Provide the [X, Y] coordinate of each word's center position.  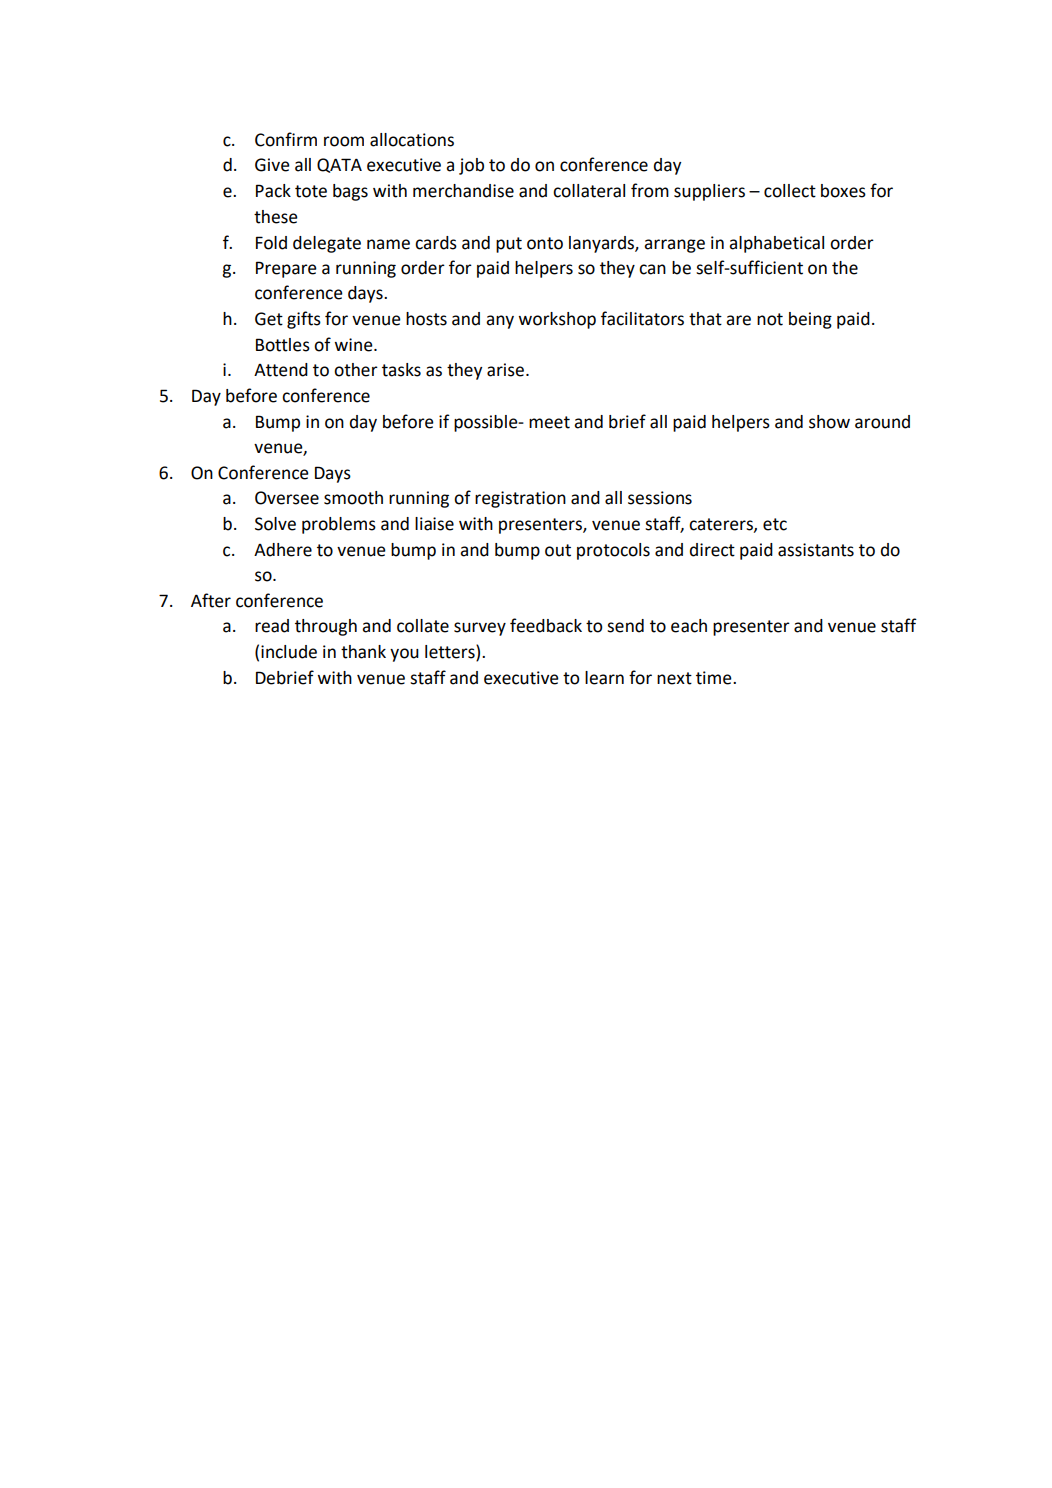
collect [790, 191]
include [289, 652]
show [829, 422]
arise [507, 370]
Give [272, 165]
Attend [281, 370]
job [471, 166]
